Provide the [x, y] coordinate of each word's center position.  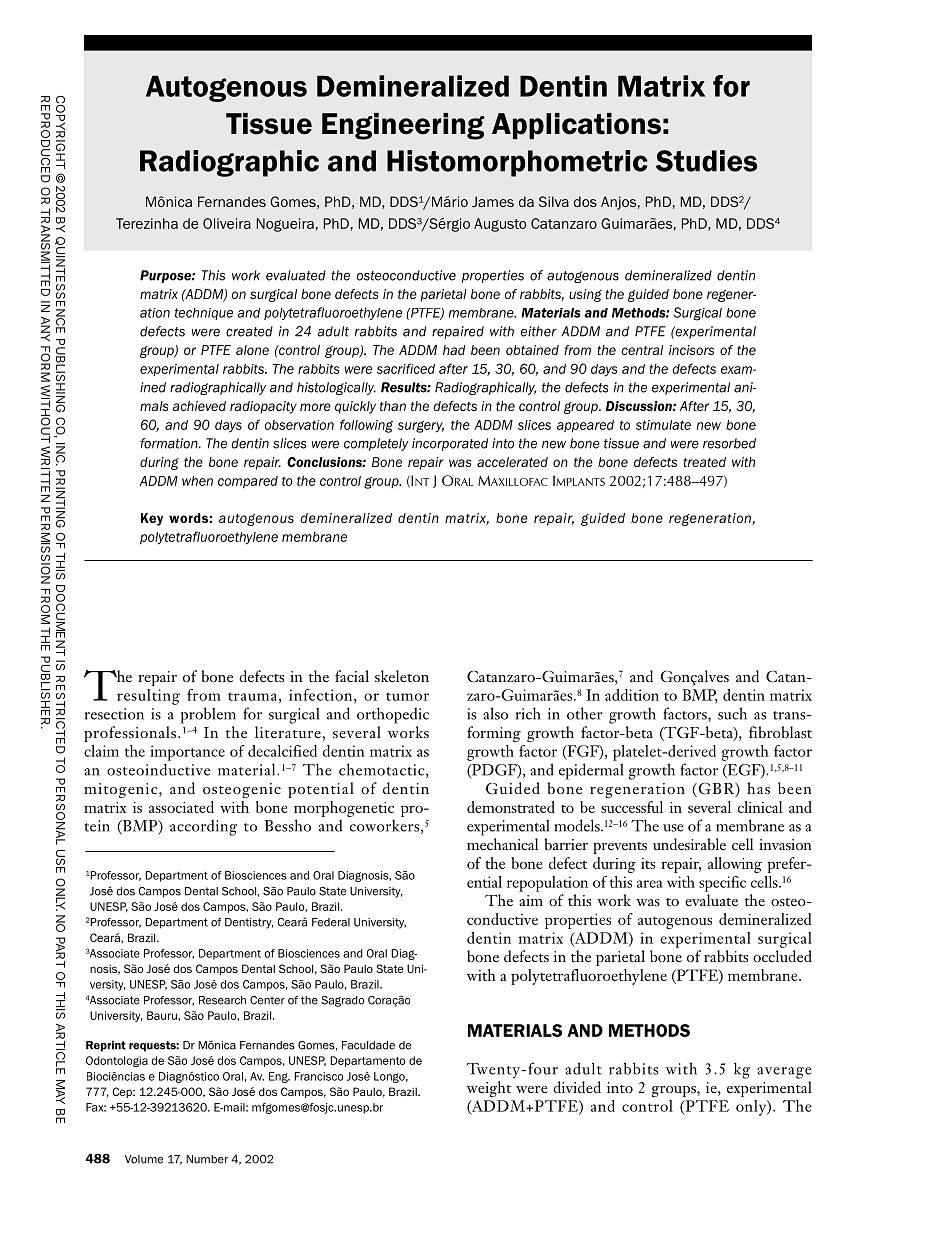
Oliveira [227, 223]
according [203, 827]
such [732, 713]
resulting [148, 697]
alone [252, 350]
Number [207, 1159]
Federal [331, 922]
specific [722, 884]
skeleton [402, 676]
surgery [421, 427]
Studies [706, 161]
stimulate [663, 425]
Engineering [403, 126]
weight [489, 1089]
